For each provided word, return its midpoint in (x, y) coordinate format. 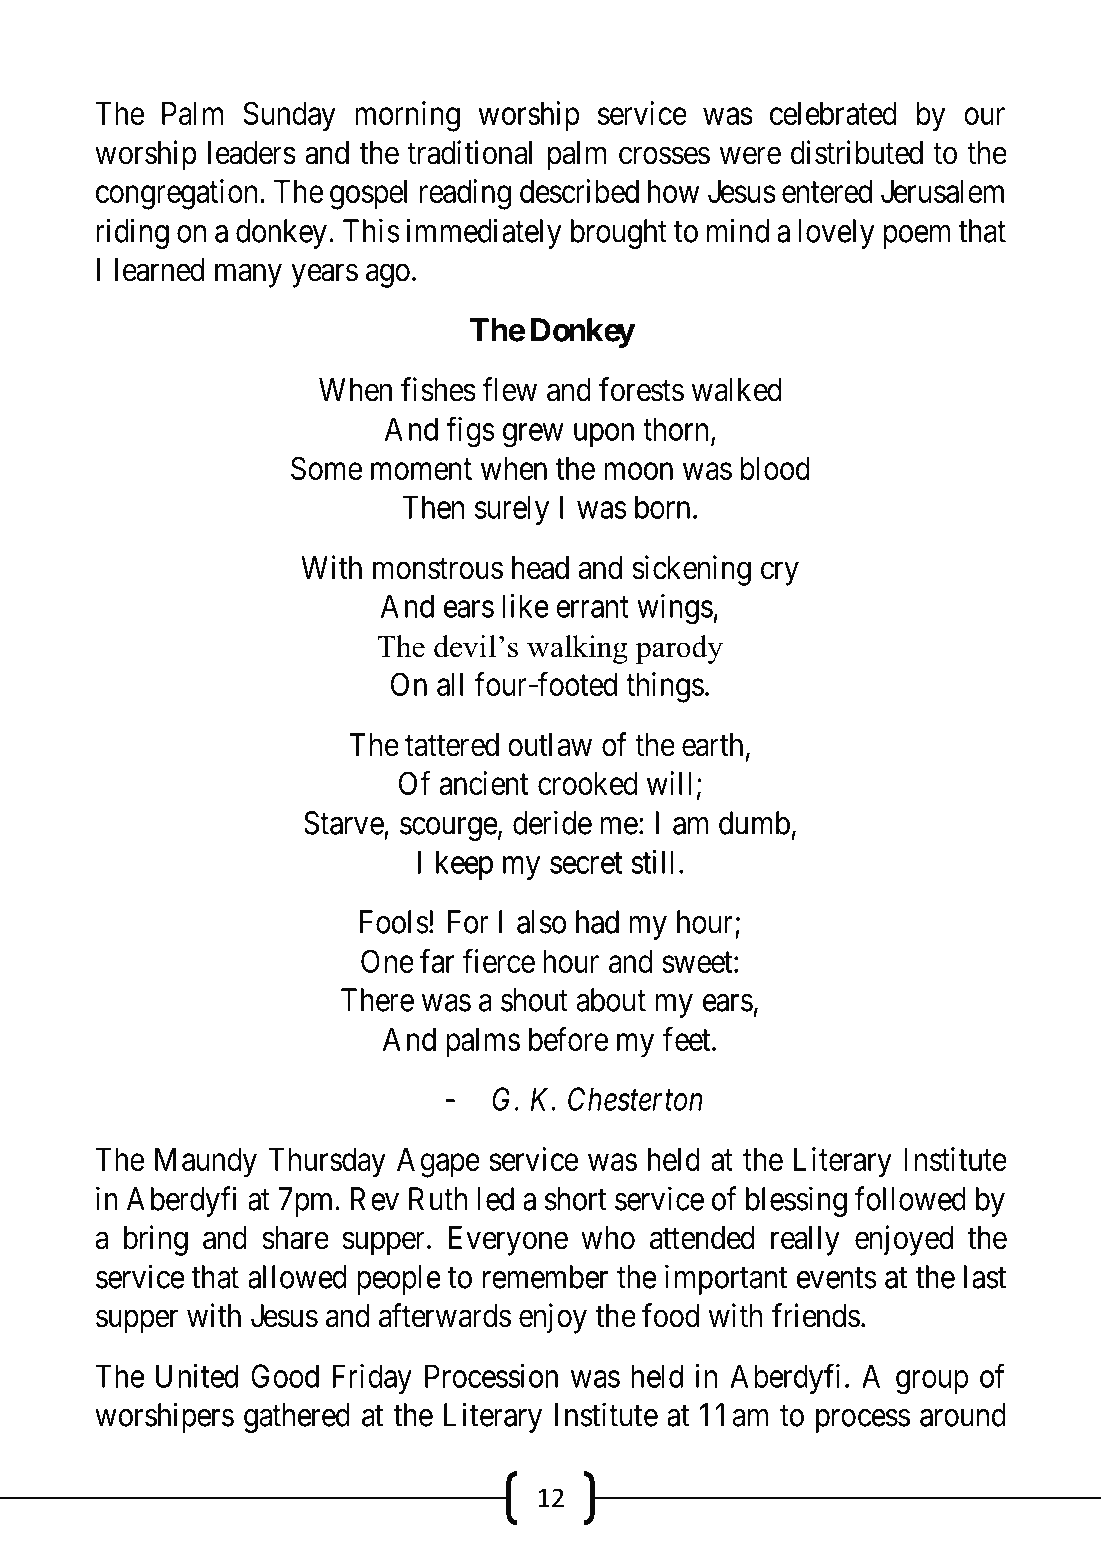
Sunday (289, 116)
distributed (857, 152)
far (437, 961)
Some (326, 468)
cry (780, 574)
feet (688, 1039)
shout (534, 1000)
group (932, 1382)
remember (545, 1277)
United (197, 1376)
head (540, 568)
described (579, 191)
